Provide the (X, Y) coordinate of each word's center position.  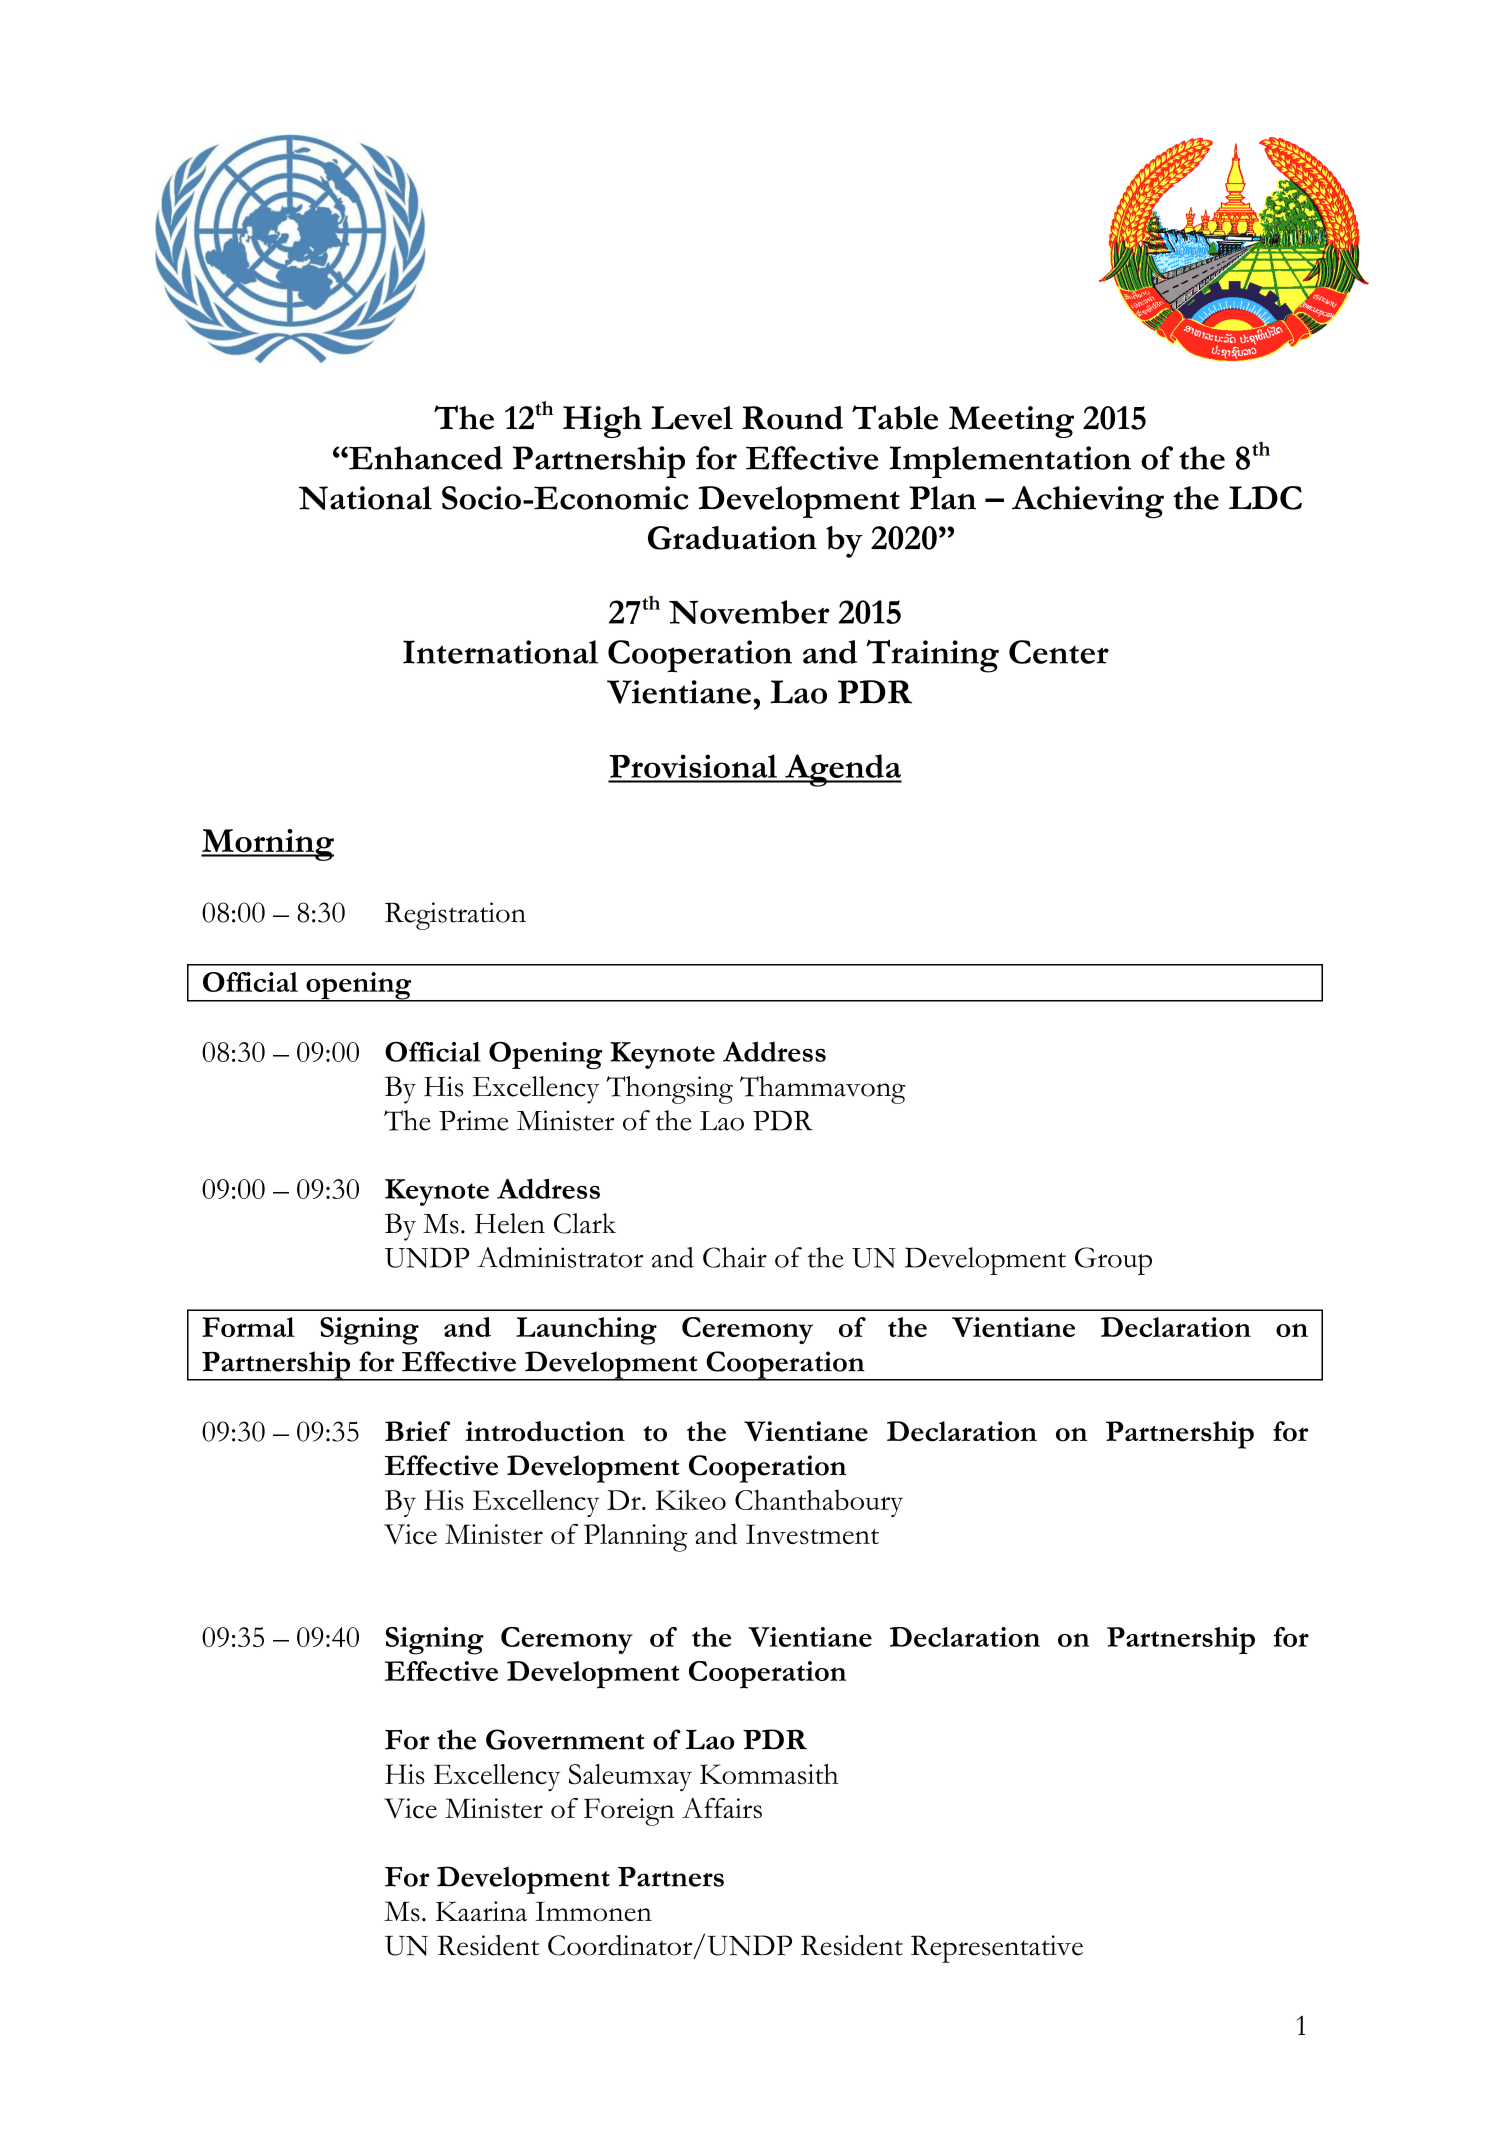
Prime (474, 1120)
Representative (997, 1949)
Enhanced (425, 458)
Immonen (593, 1911)
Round (792, 418)
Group (1113, 1261)
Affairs (722, 1808)
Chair (735, 1257)
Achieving (1088, 502)
